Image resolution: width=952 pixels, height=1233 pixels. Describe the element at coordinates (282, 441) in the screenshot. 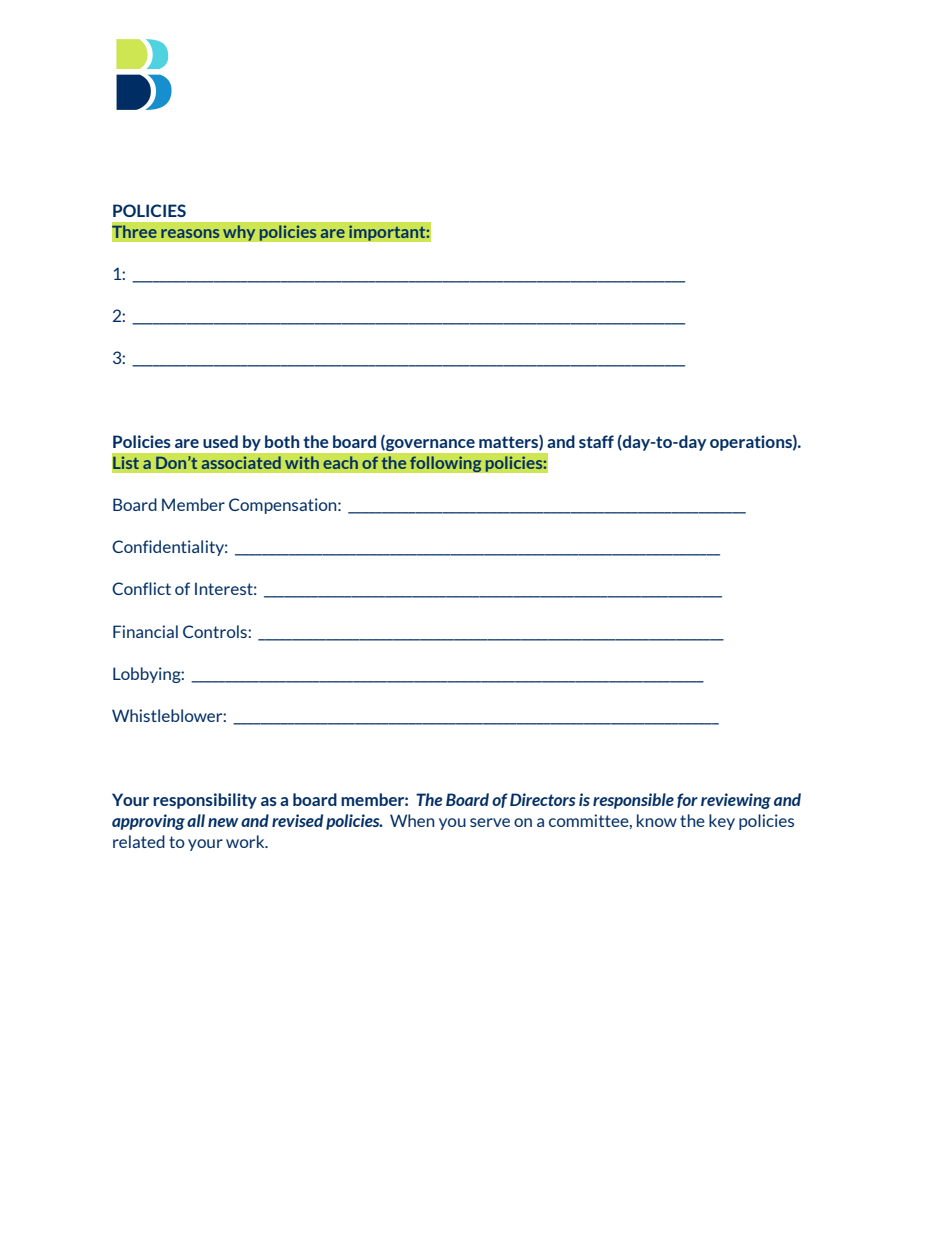

I see `both` at that location.
